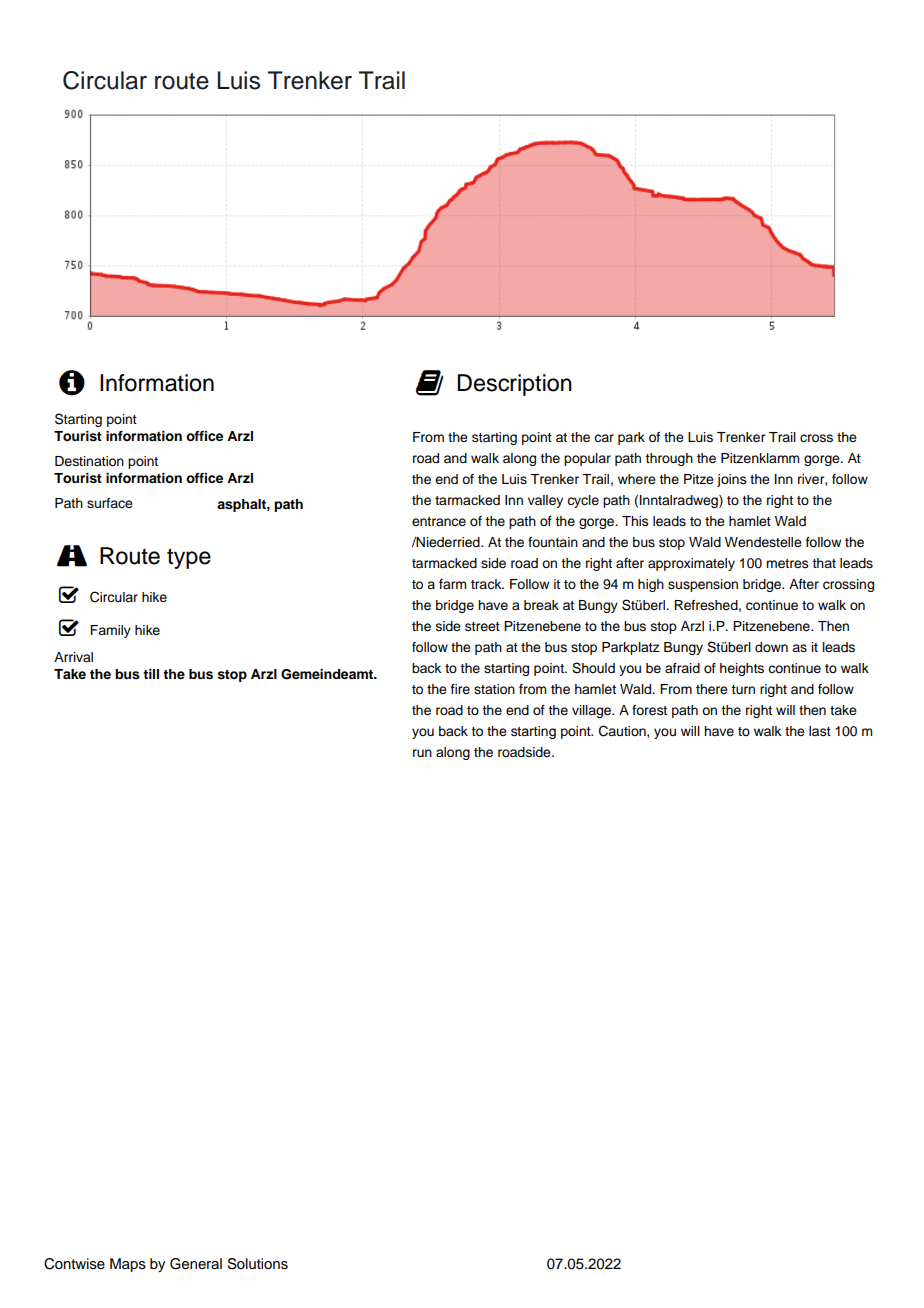 The image size is (924, 1308). I want to click on fire, so click(460, 689).
